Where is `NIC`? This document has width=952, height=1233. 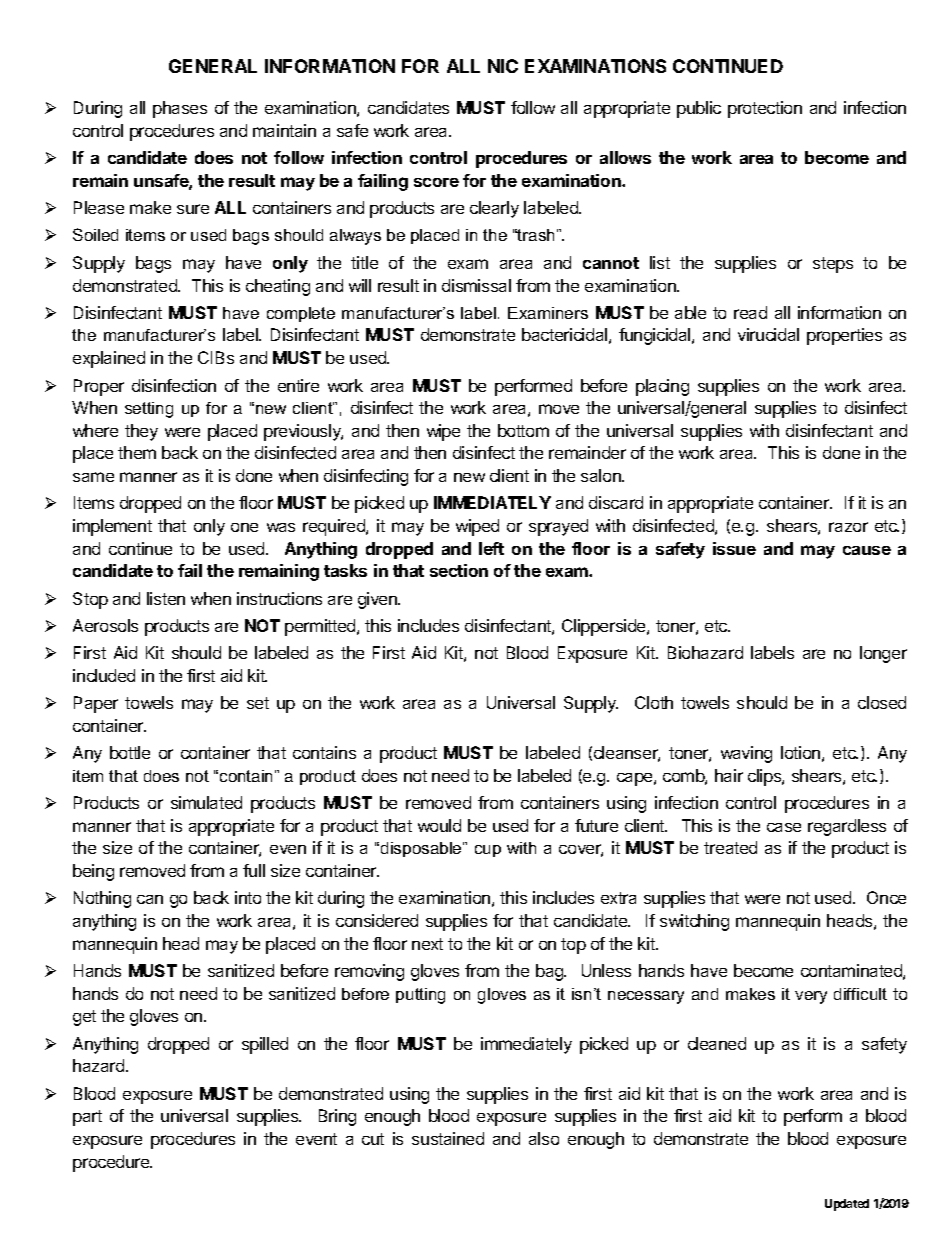 NIC is located at coordinates (503, 66).
